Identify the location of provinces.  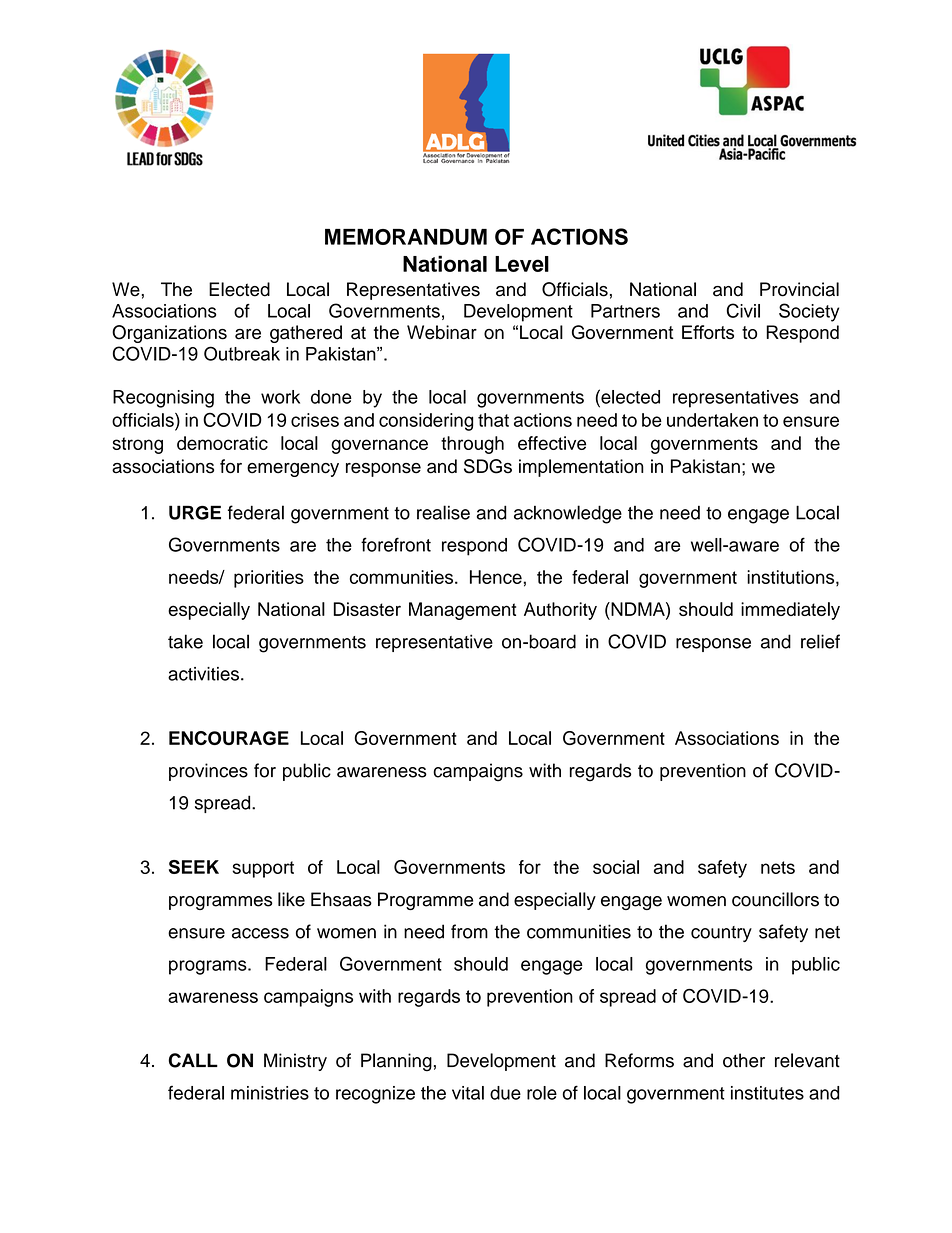
(208, 772).
